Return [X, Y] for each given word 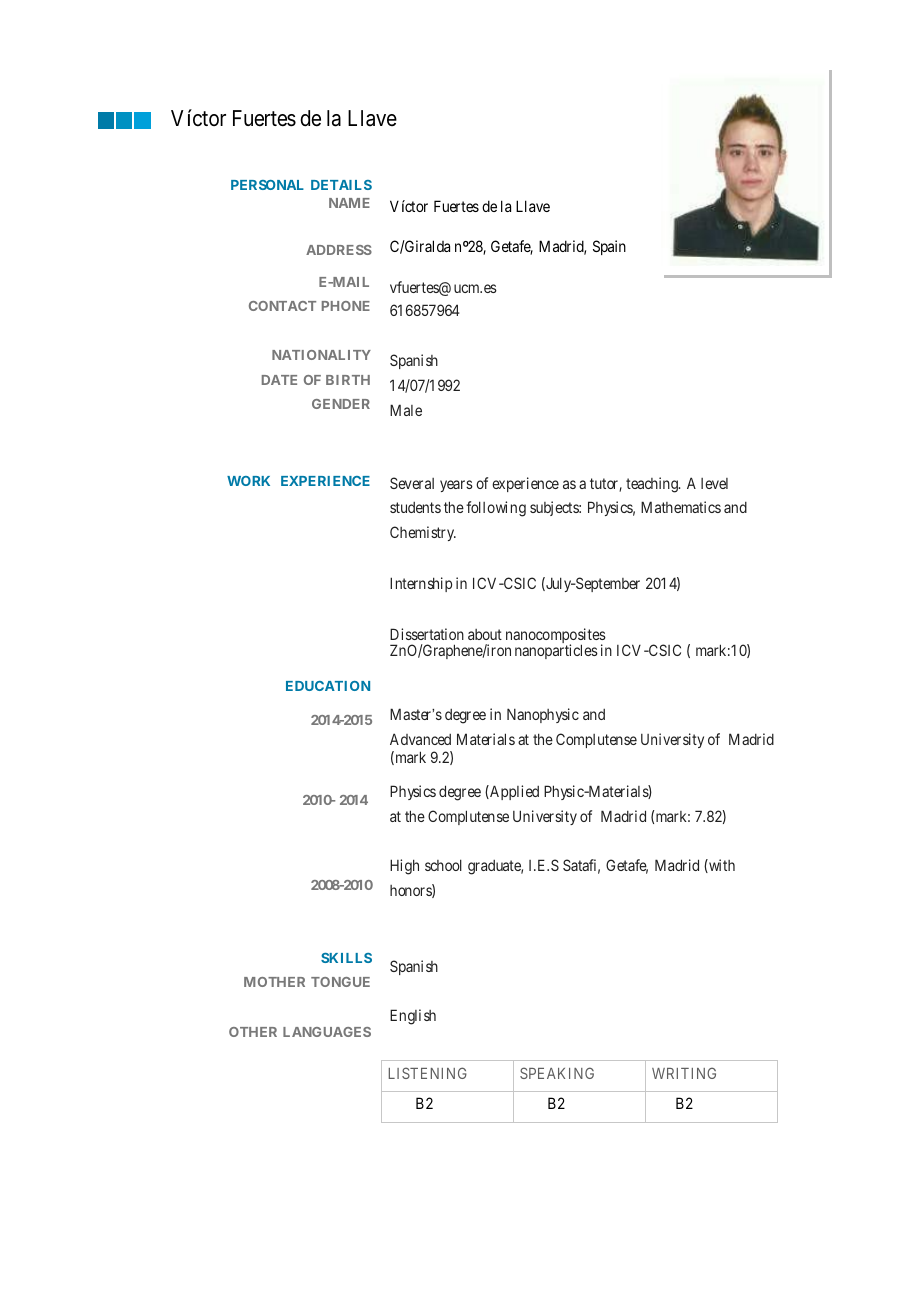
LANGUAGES [327, 1032]
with [721, 866]
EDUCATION [328, 686]
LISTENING [428, 1073]
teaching [653, 485]
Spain [609, 247]
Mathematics [681, 507]
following [496, 509]
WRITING [684, 1073]
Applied [513, 792]
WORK [248, 481]
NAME [349, 203]
